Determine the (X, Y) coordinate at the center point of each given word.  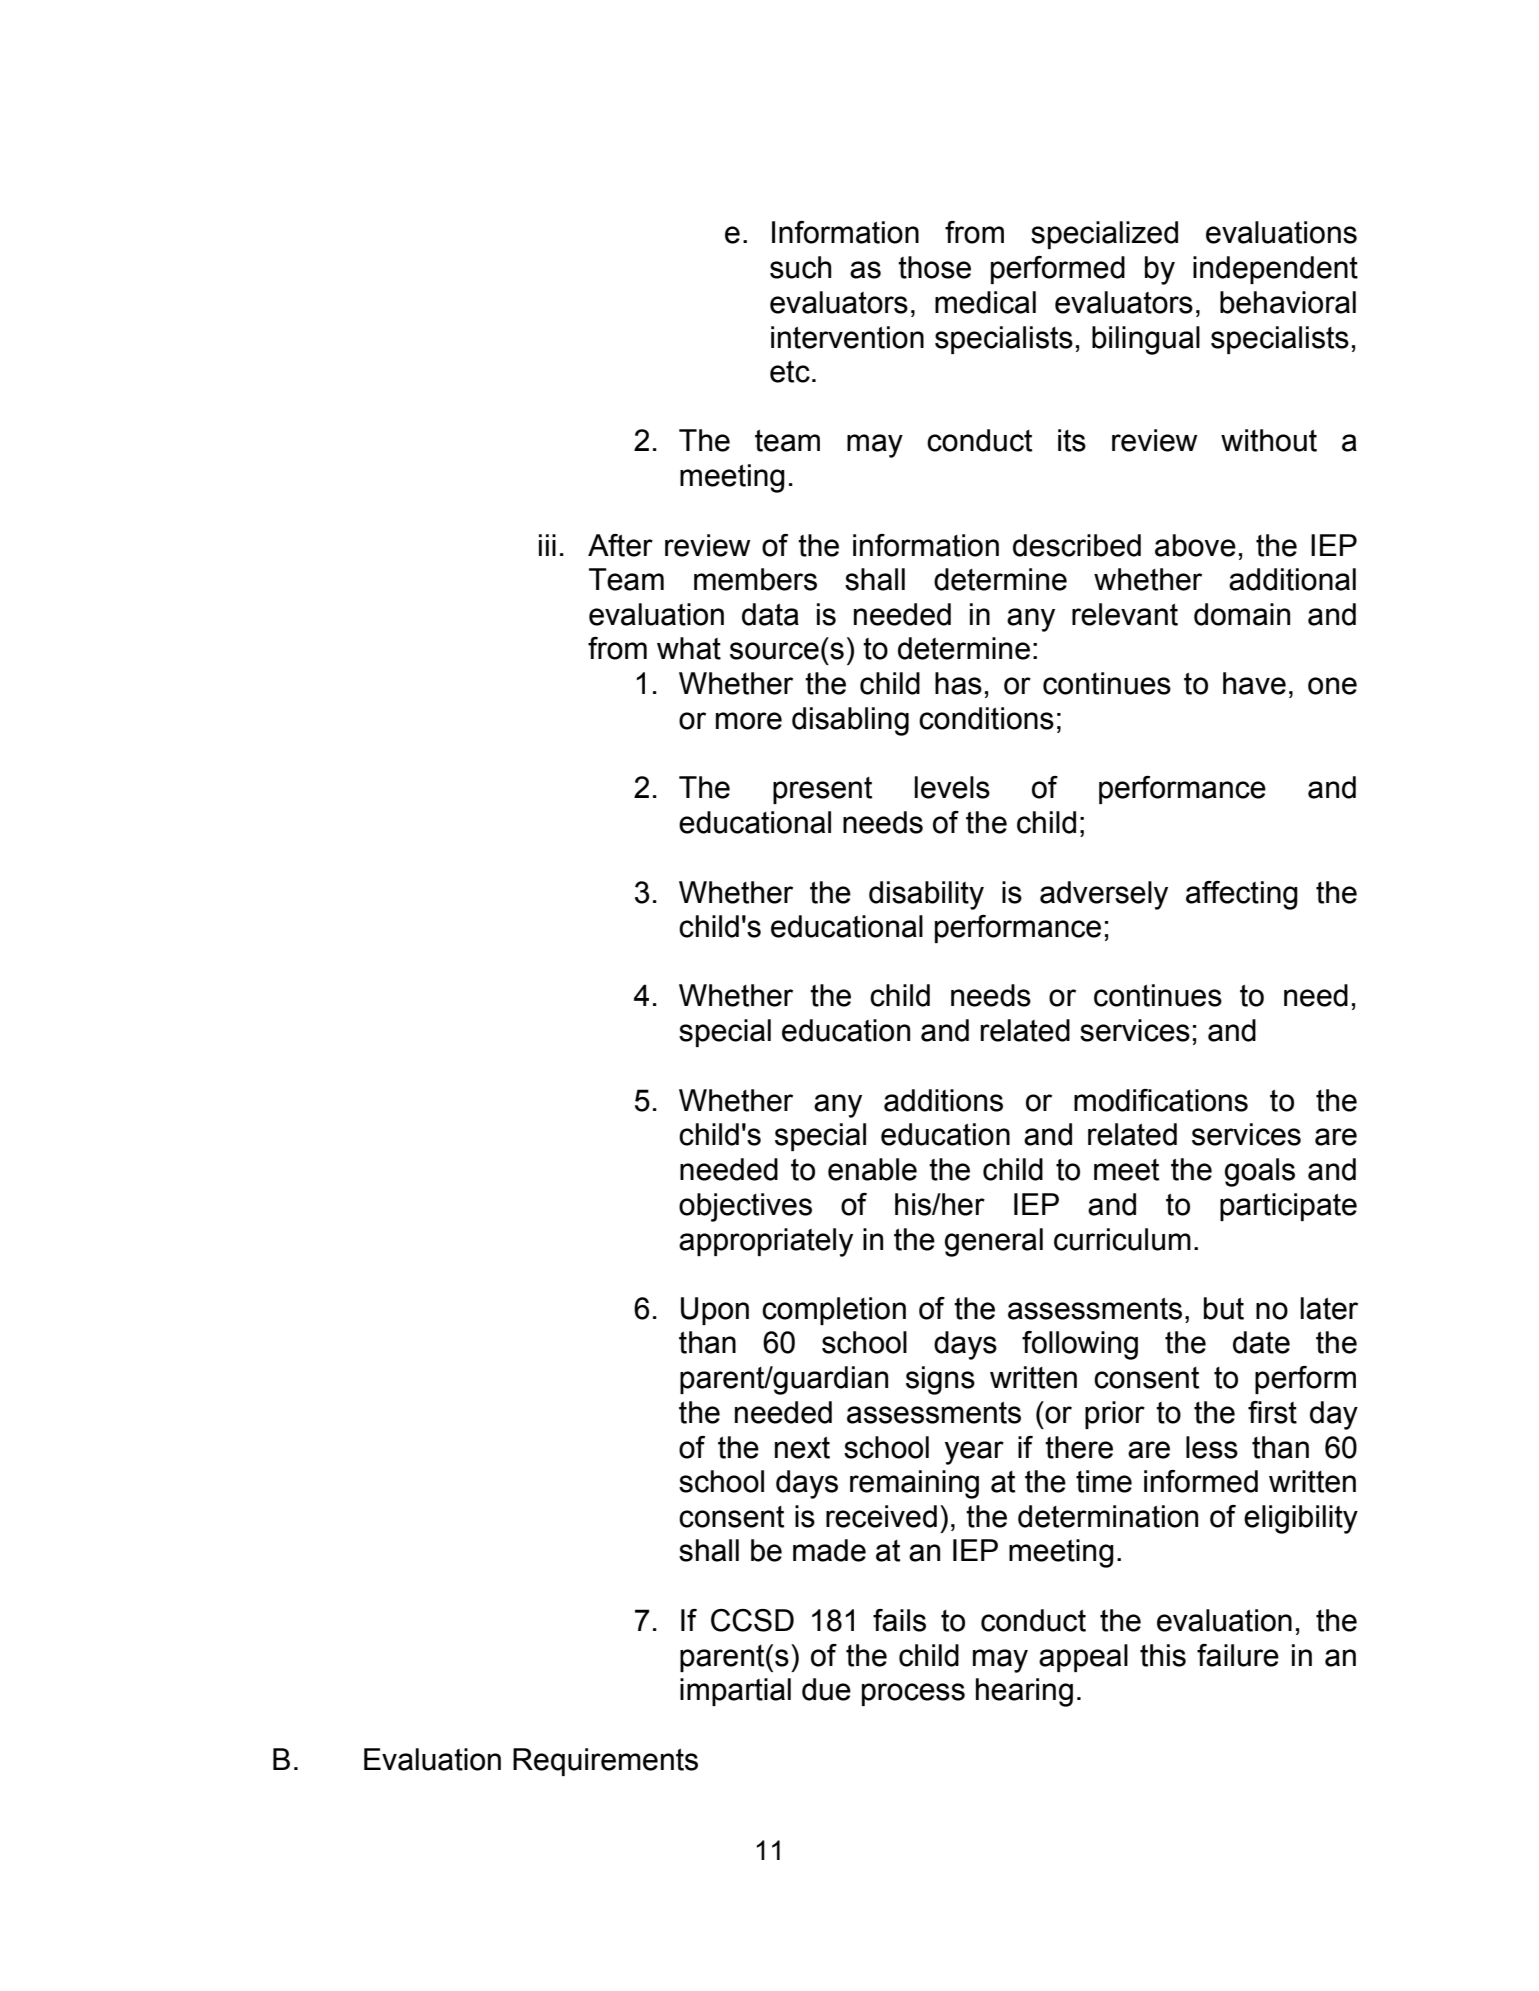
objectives (745, 1207)
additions (943, 1100)
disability (926, 895)
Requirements (605, 1762)
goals (1260, 1172)
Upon (715, 1311)
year (974, 1453)
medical (985, 302)
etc (790, 372)
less (1212, 1447)
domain (1242, 614)
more (749, 721)
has (958, 683)
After (620, 545)
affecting (1242, 895)
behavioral (1288, 302)
